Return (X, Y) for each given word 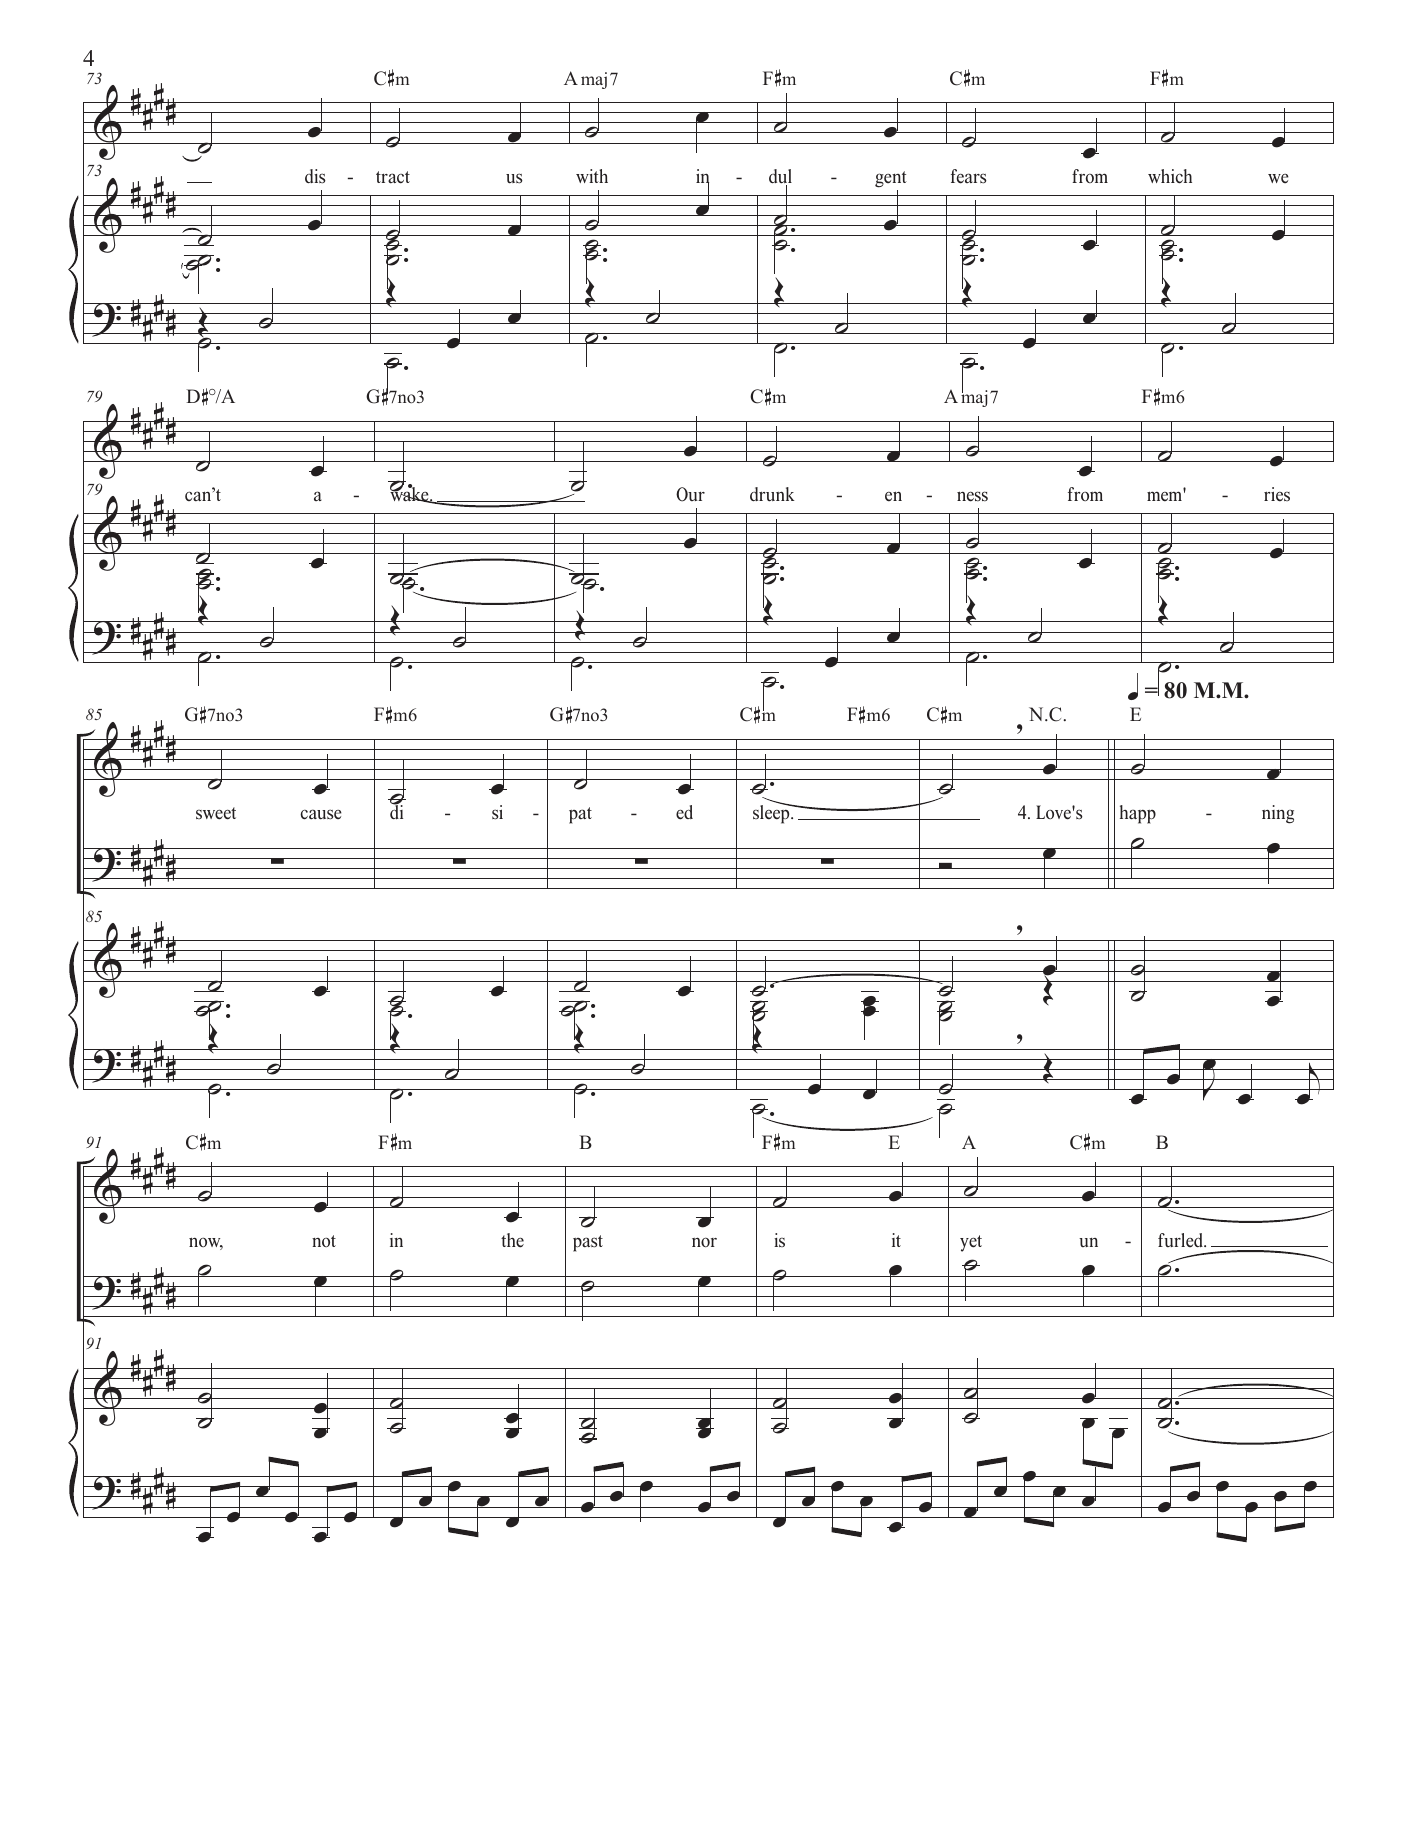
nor (704, 1242)
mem (1164, 496)
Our (690, 494)
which (1170, 176)
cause (321, 814)
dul (780, 177)
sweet (216, 813)
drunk (772, 494)
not (324, 1241)
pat (580, 815)
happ (1138, 814)
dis (315, 176)
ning (1278, 814)
